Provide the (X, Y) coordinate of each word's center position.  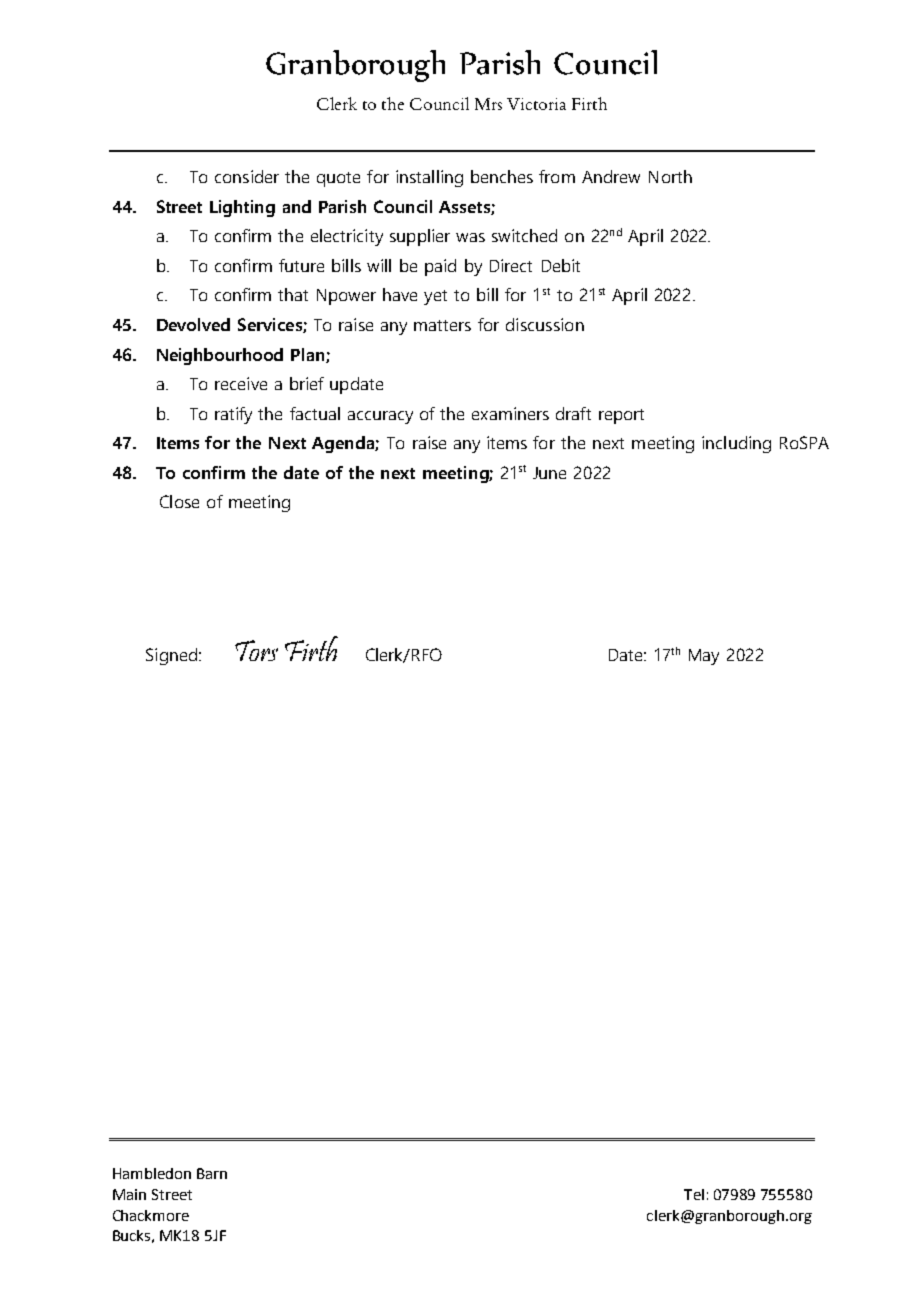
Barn (212, 1173)
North (670, 176)
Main (129, 1194)
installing (429, 178)
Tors (256, 650)
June (549, 473)
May (704, 657)
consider (247, 176)
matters (442, 325)
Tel (694, 1194)
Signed (171, 656)
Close (179, 501)
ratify (233, 415)
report (621, 416)
